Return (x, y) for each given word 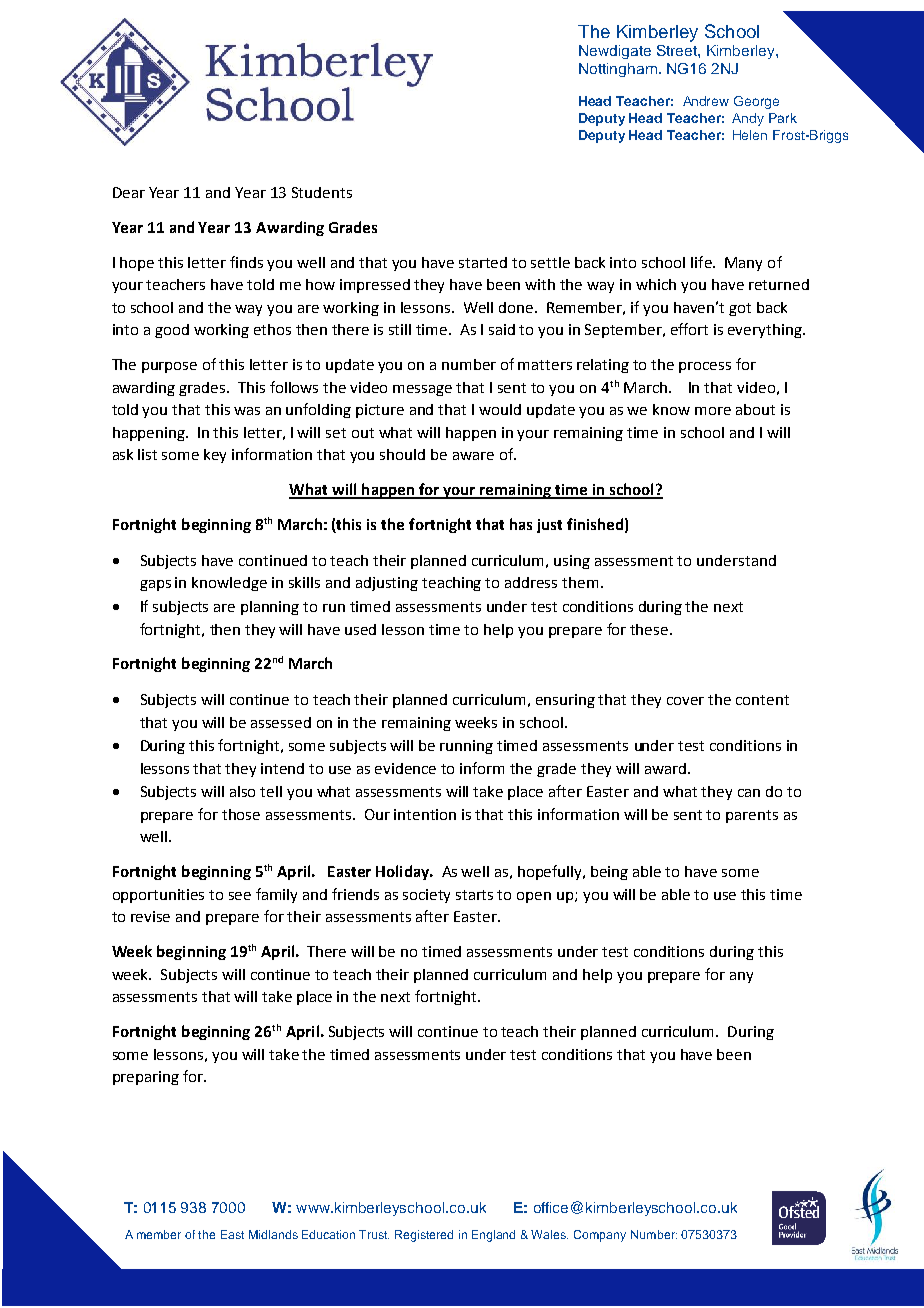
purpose (169, 367)
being (609, 873)
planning (270, 608)
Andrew (706, 101)
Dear (129, 192)
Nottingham (618, 70)
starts (474, 895)
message (422, 390)
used (360, 629)
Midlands (273, 1234)
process (705, 367)
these (650, 629)
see (240, 896)
